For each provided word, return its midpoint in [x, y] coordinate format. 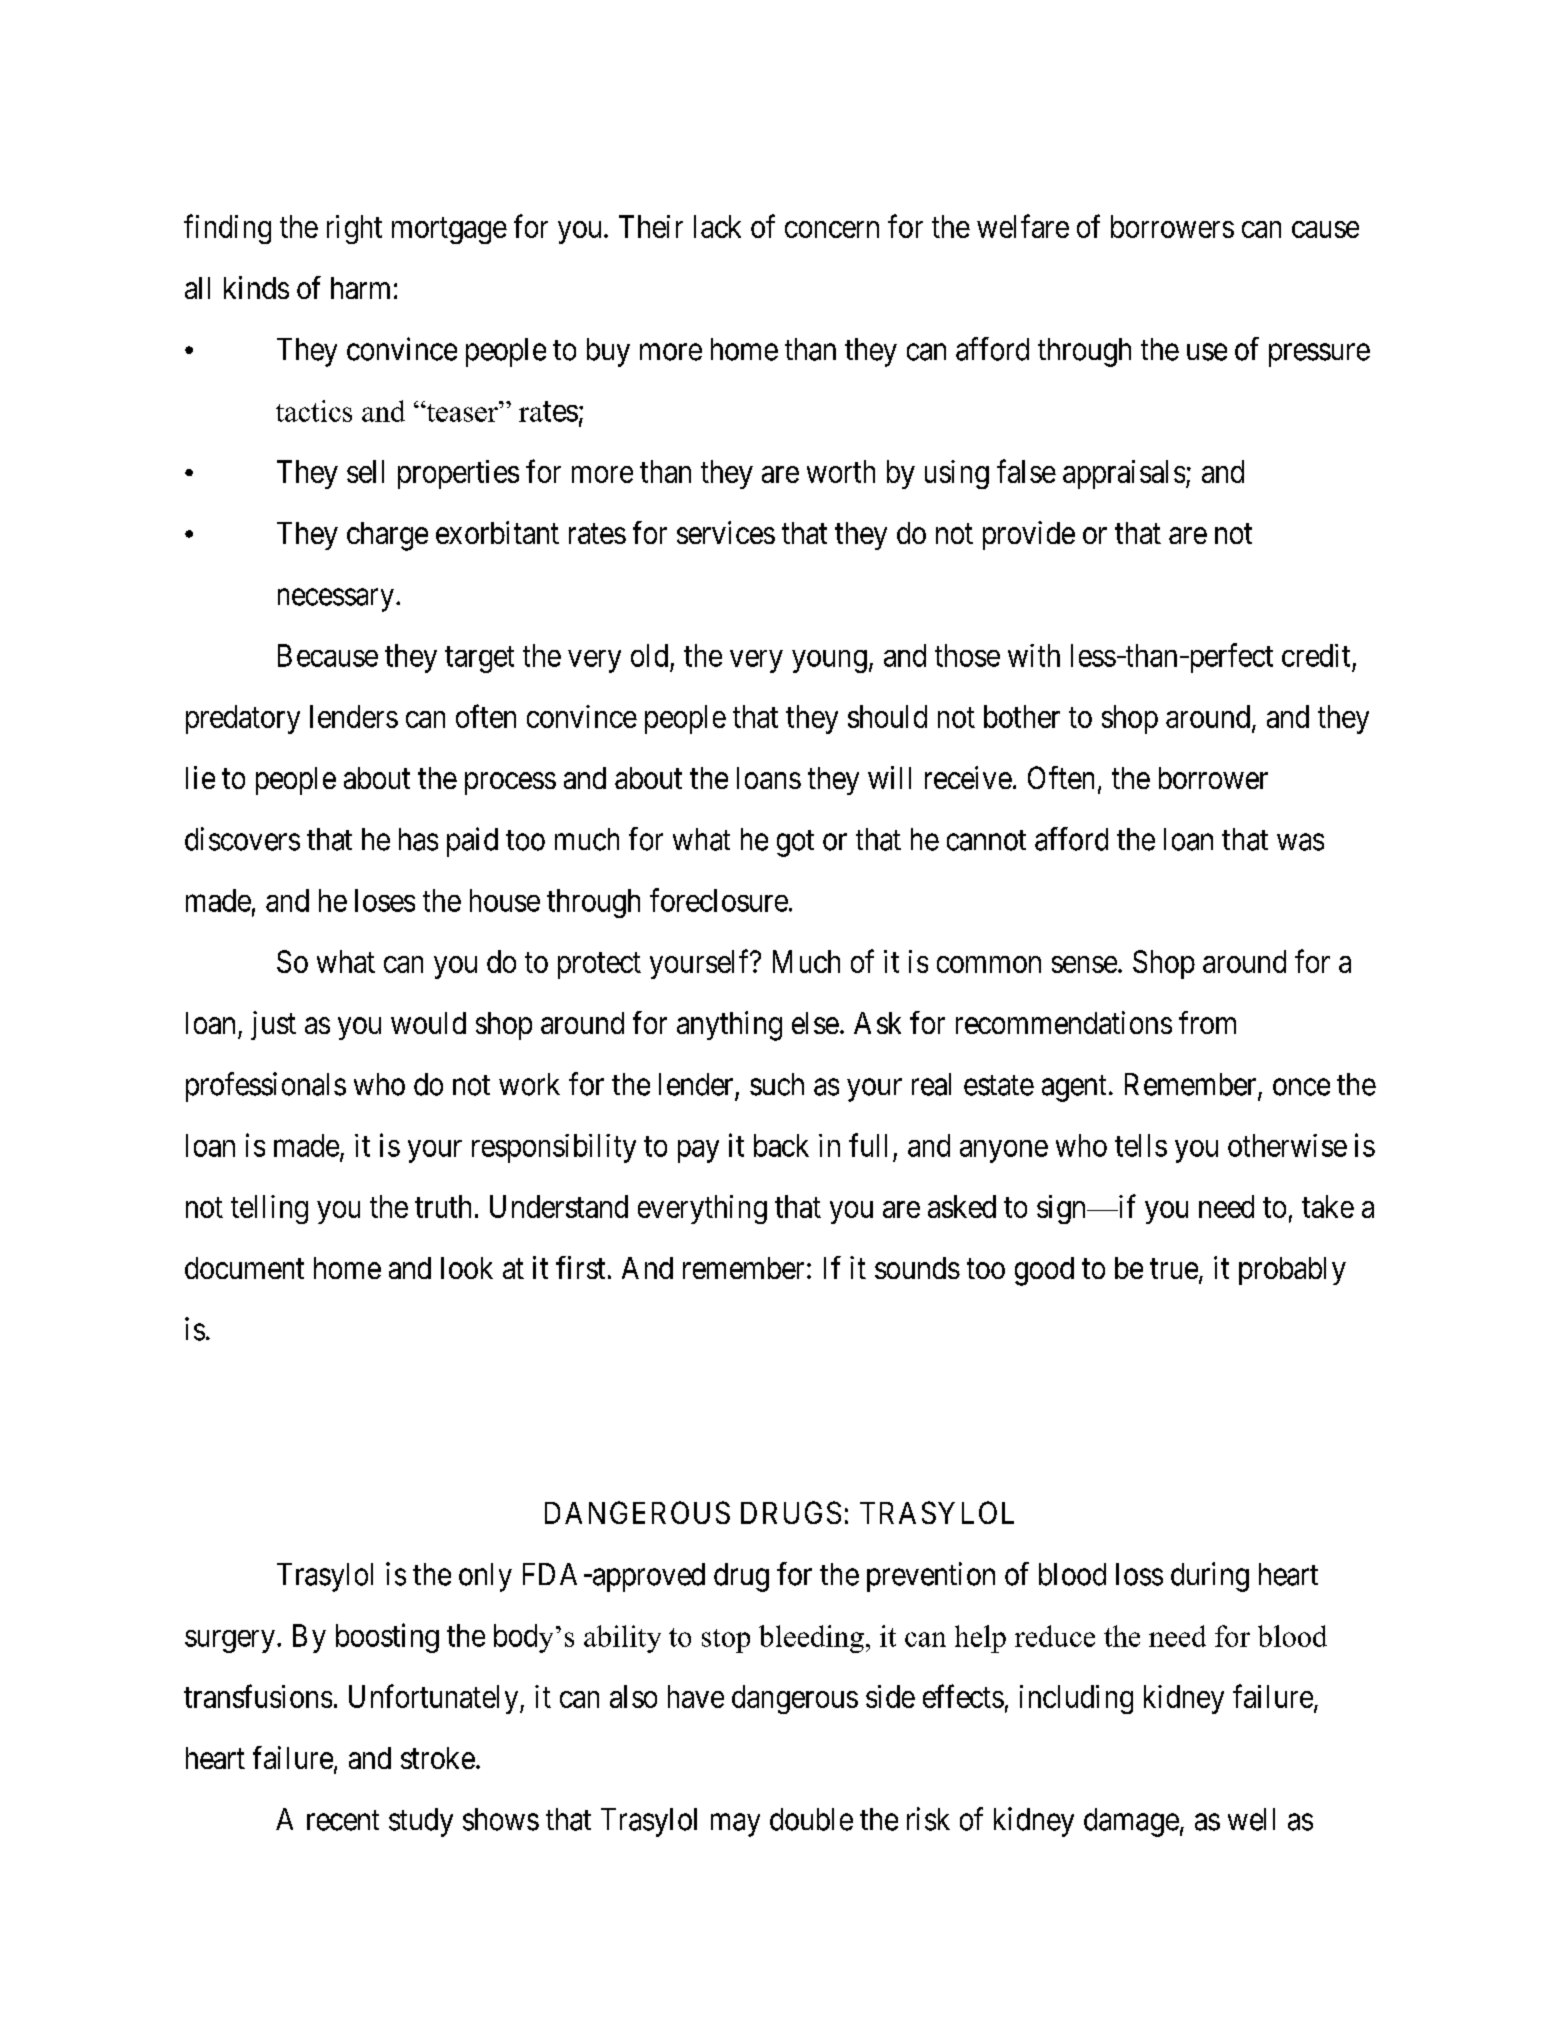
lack [717, 226]
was [1300, 842]
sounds [917, 1268]
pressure [1319, 355]
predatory [243, 719]
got [795, 843]
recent [343, 1820]
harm [360, 288]
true [1174, 1269]
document [244, 1268]
